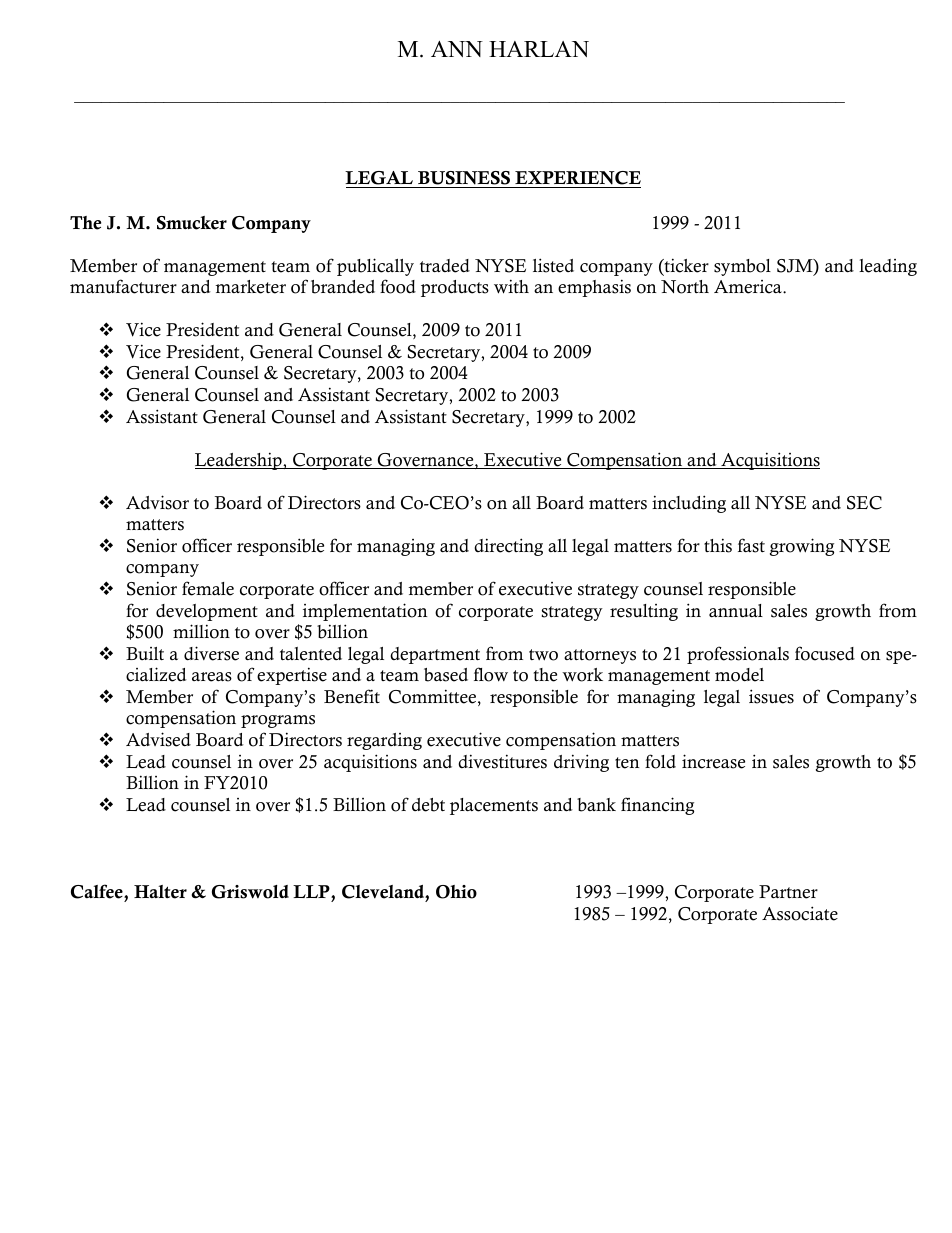 The height and width of the screenshot is (1233, 952). Describe the element at coordinates (207, 612) in the screenshot. I see `development` at that location.
